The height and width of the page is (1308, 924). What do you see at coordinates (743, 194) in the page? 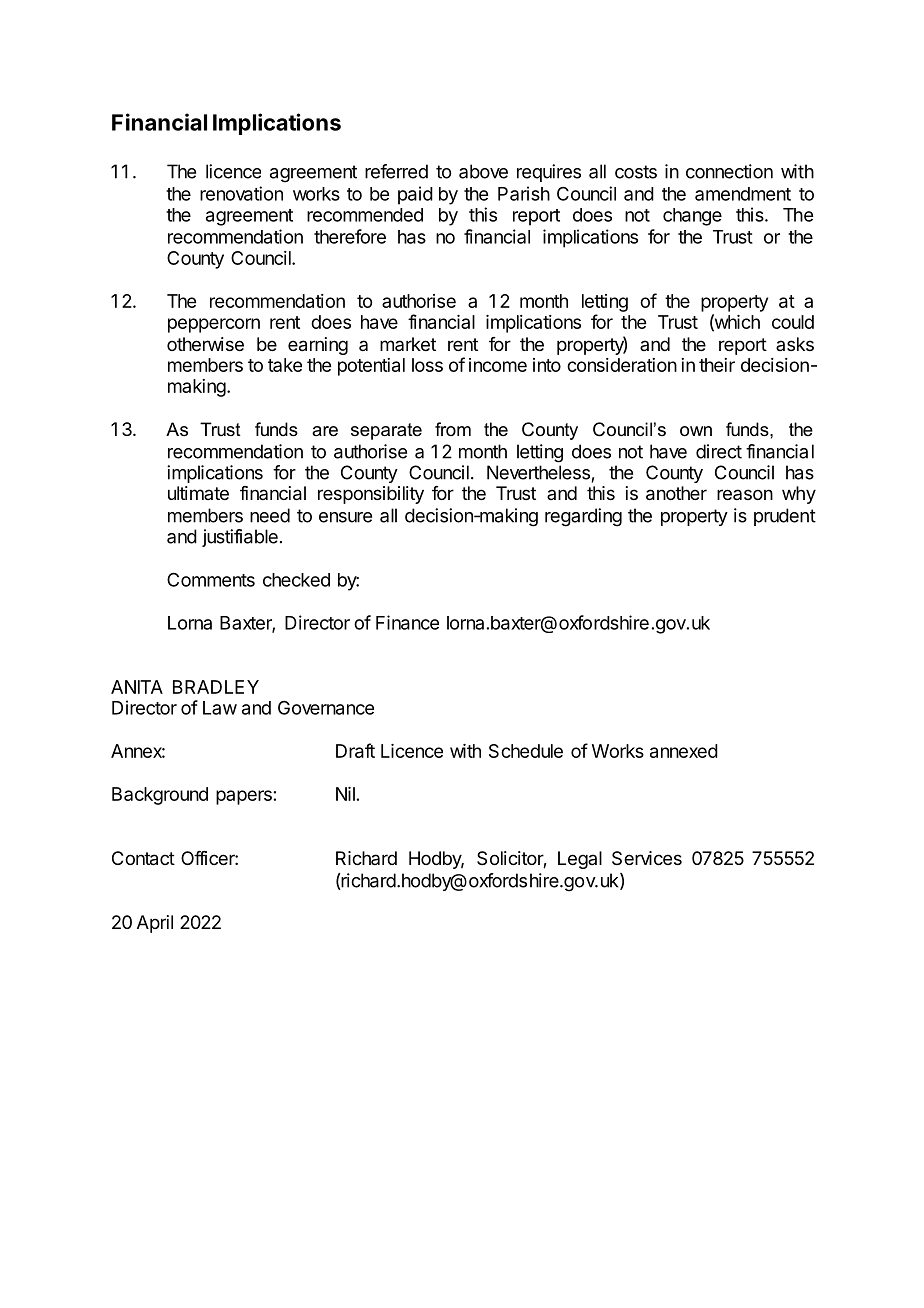
I see `amendment` at bounding box center [743, 194].
